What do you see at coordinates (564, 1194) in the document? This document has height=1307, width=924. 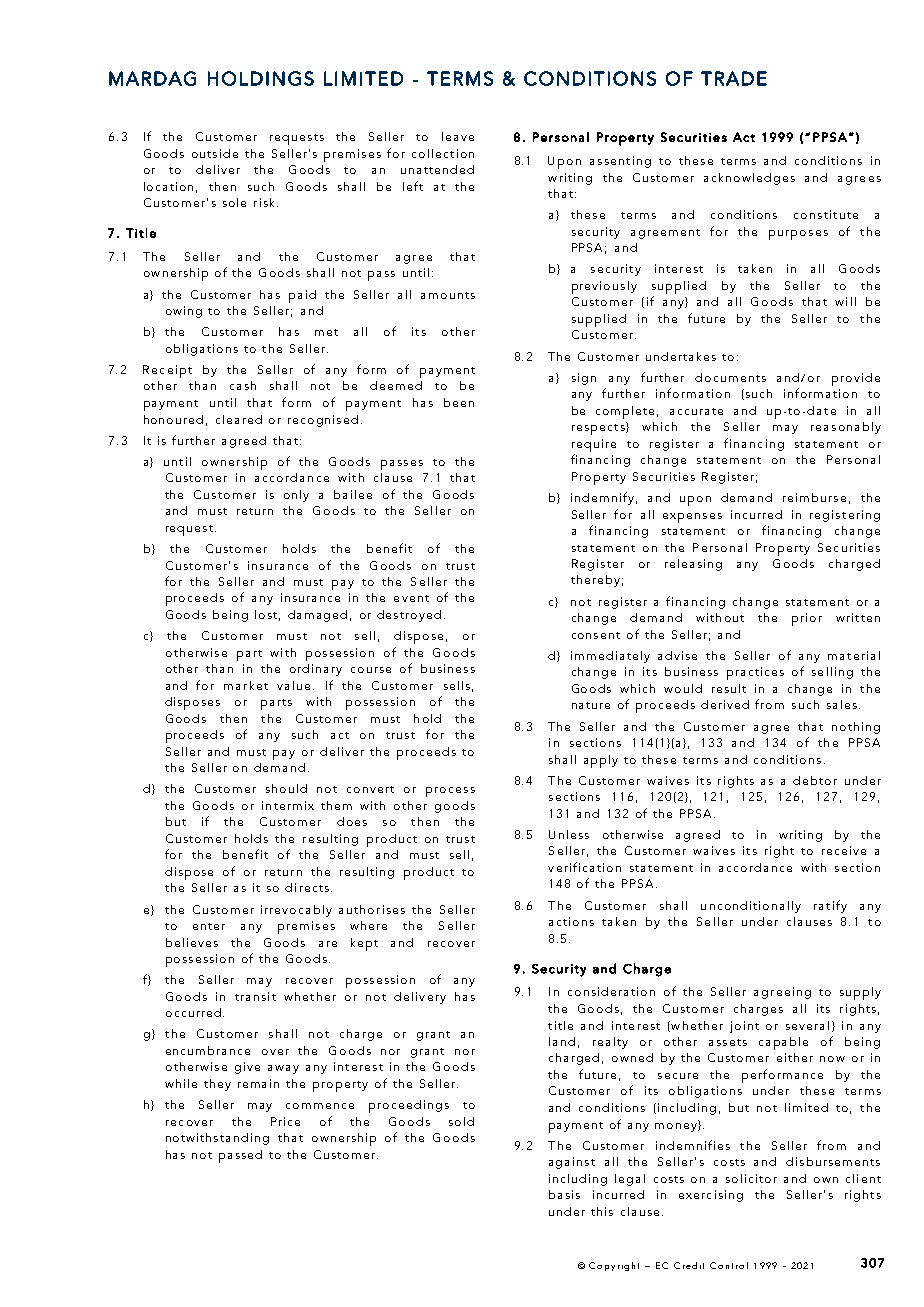 I see `basis` at bounding box center [564, 1194].
